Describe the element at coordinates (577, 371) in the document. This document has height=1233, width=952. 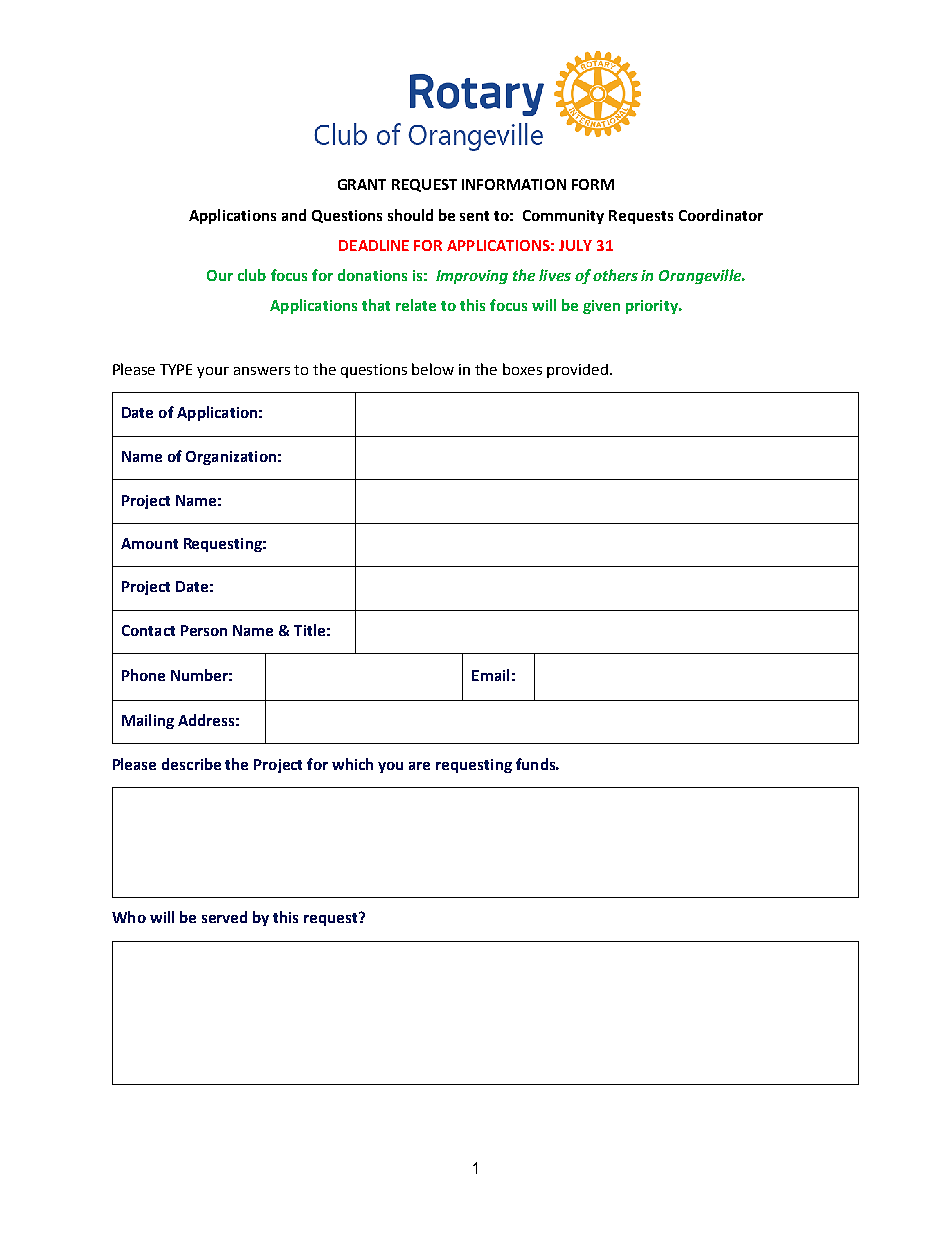
I see `provided` at that location.
